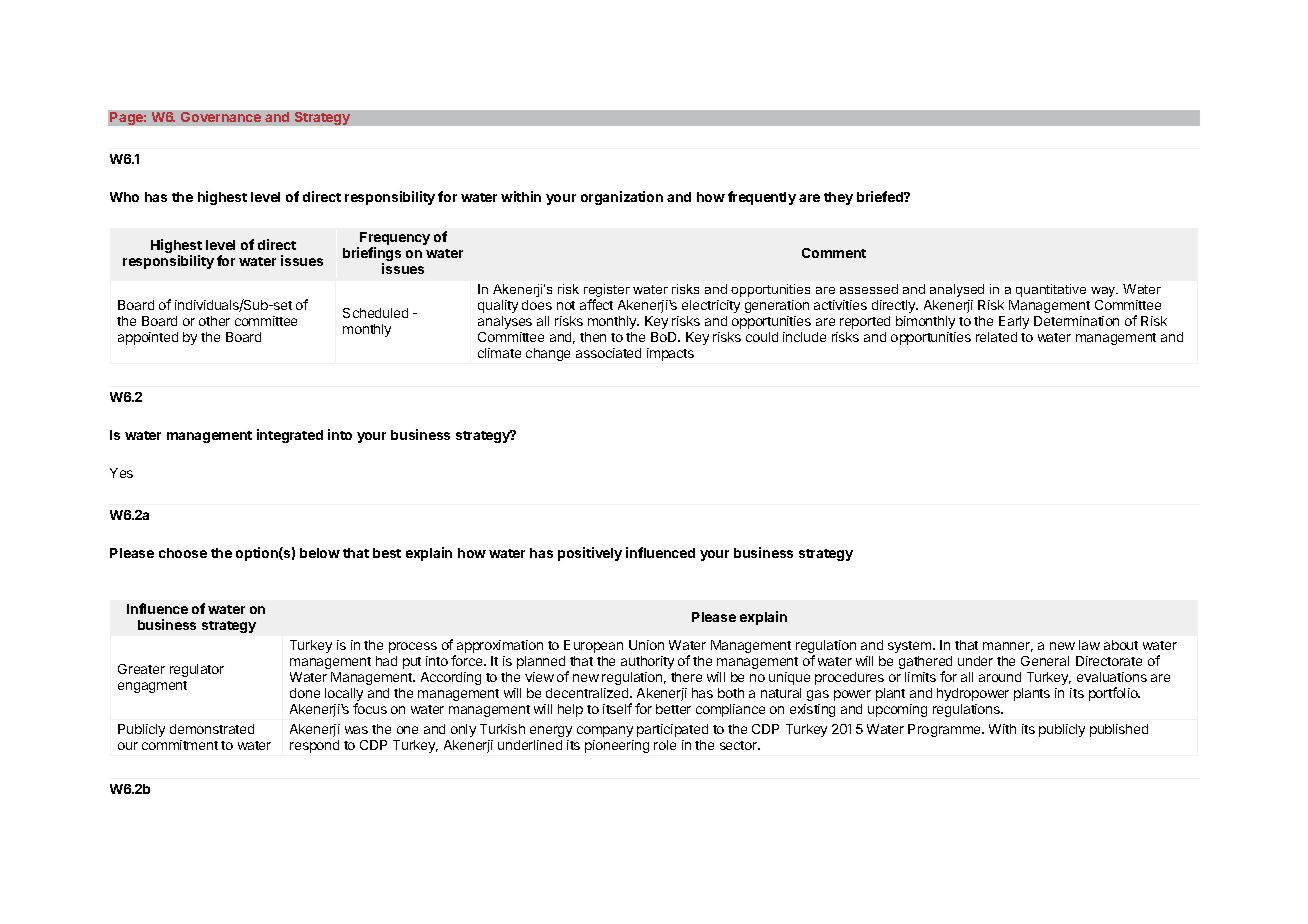  I want to click on demonstrated, so click(212, 729).
